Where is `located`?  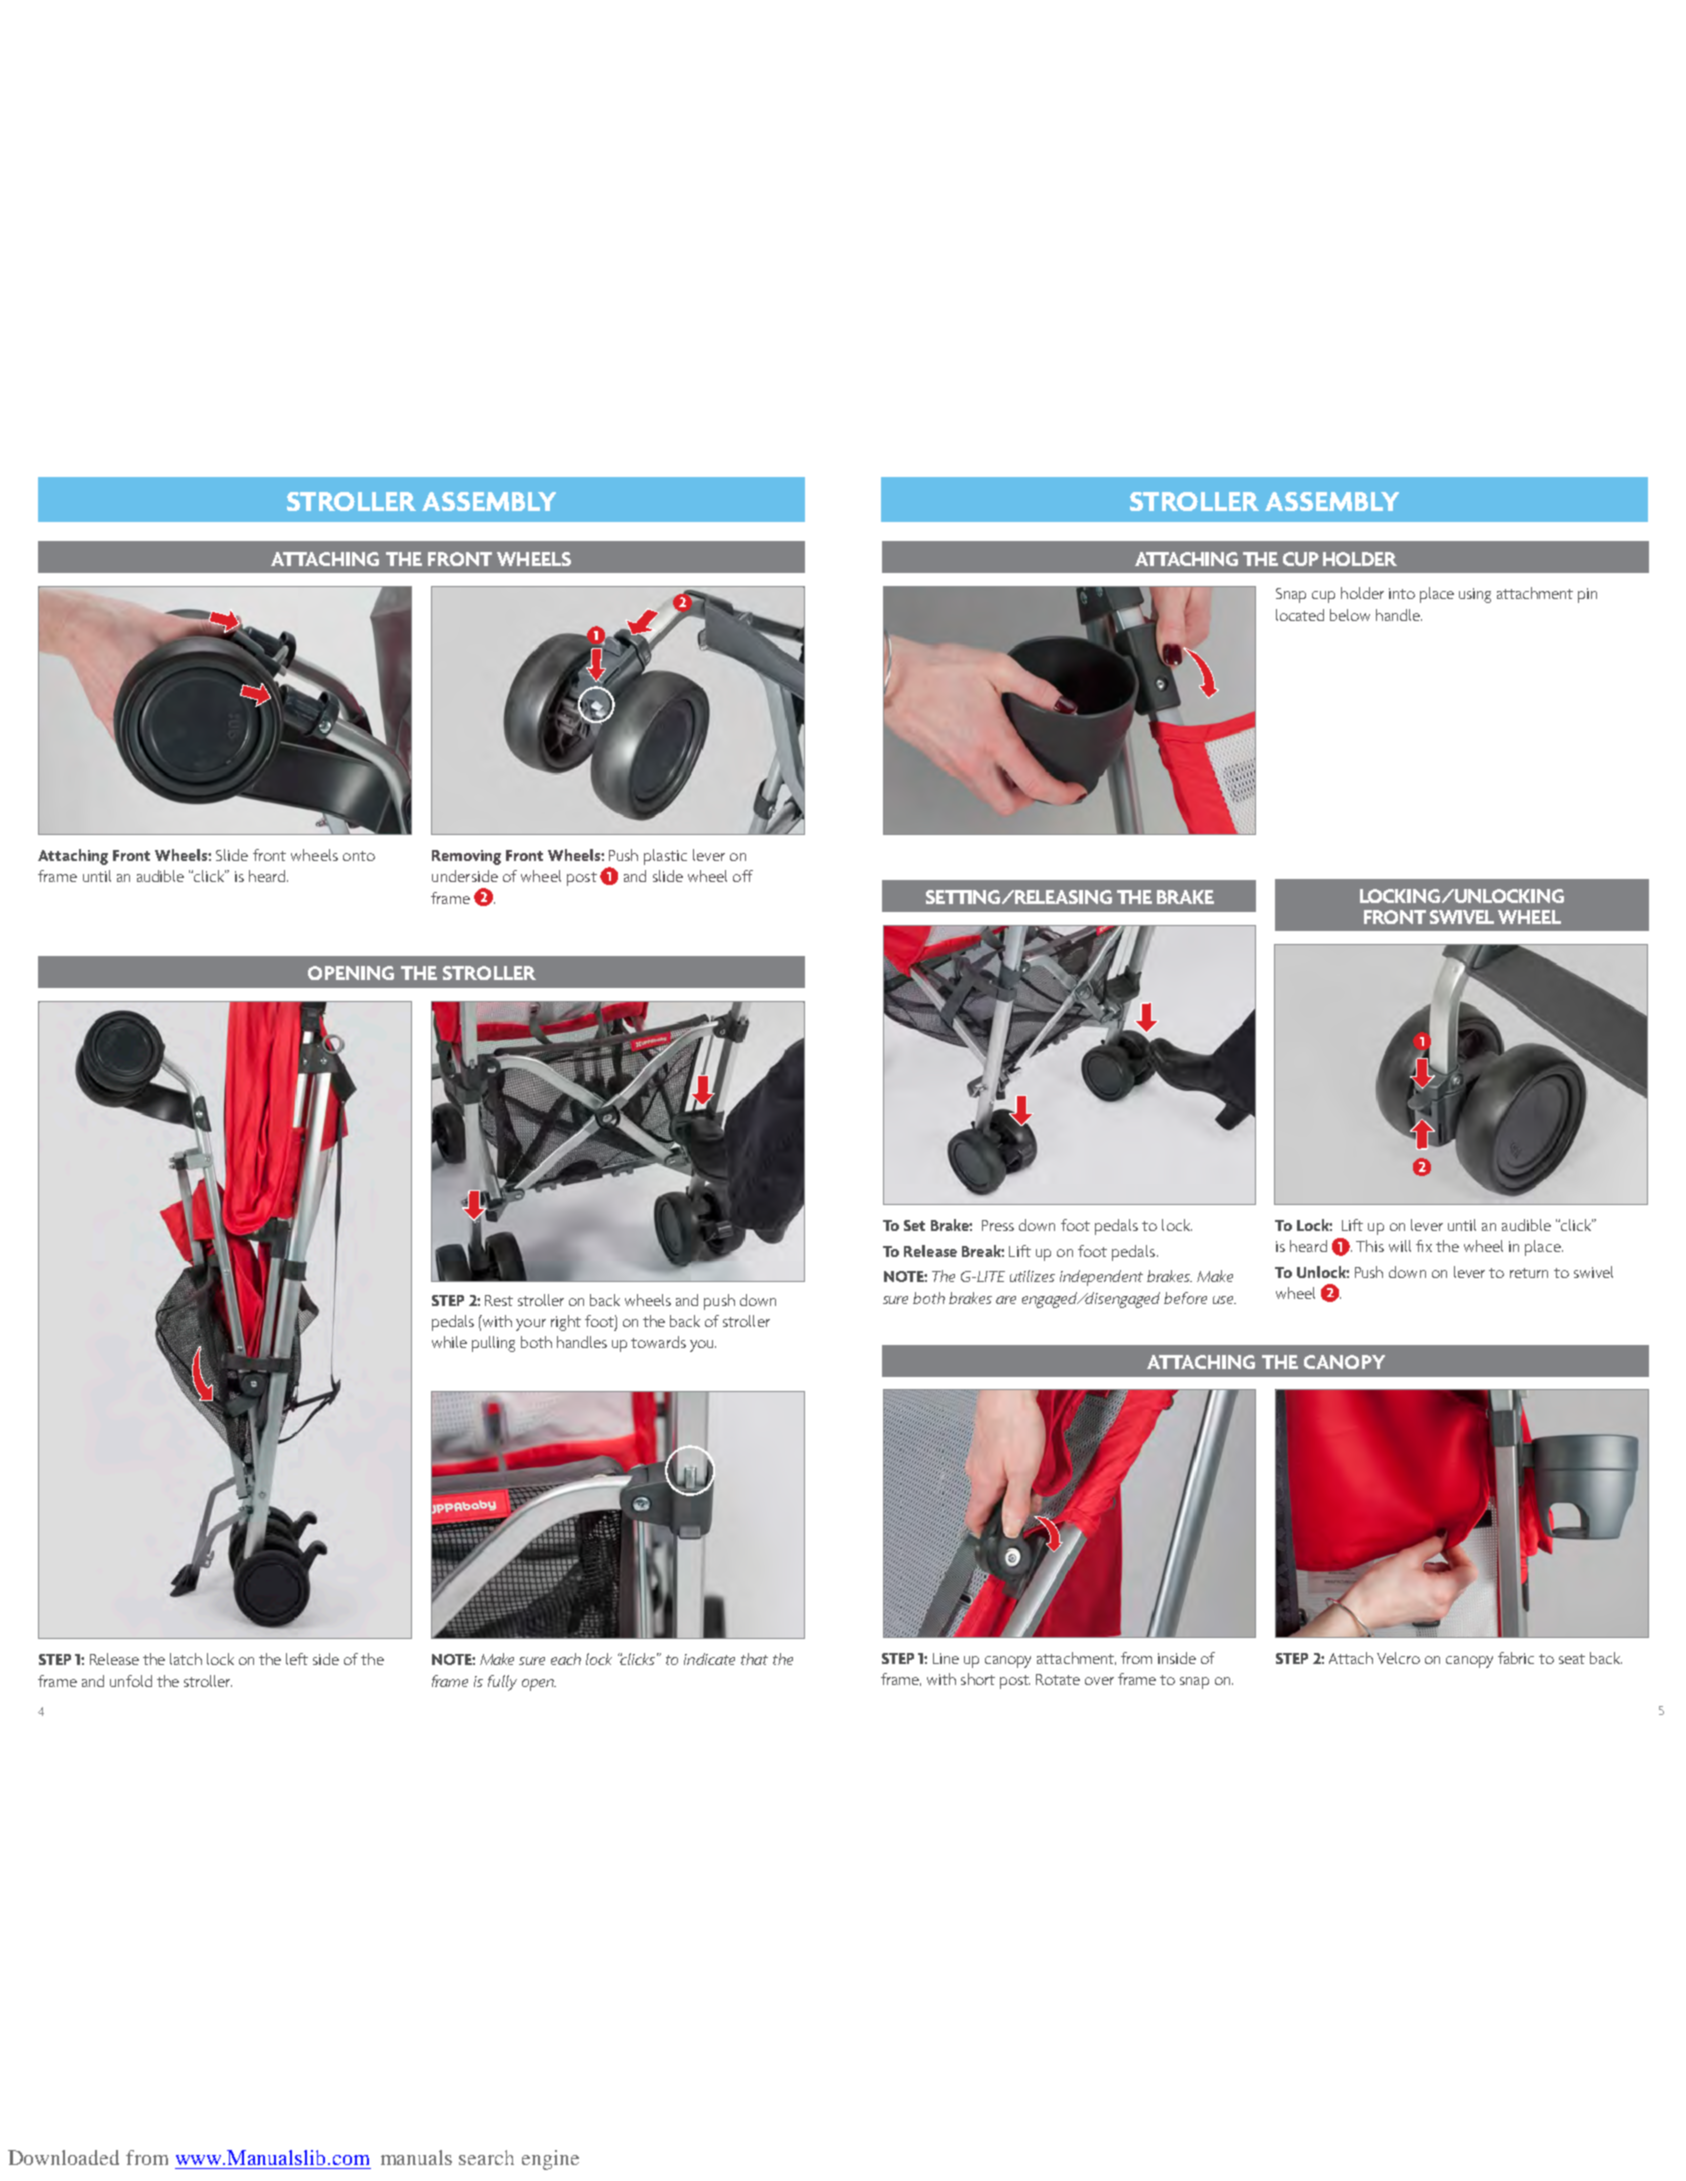 located is located at coordinates (1300, 615).
